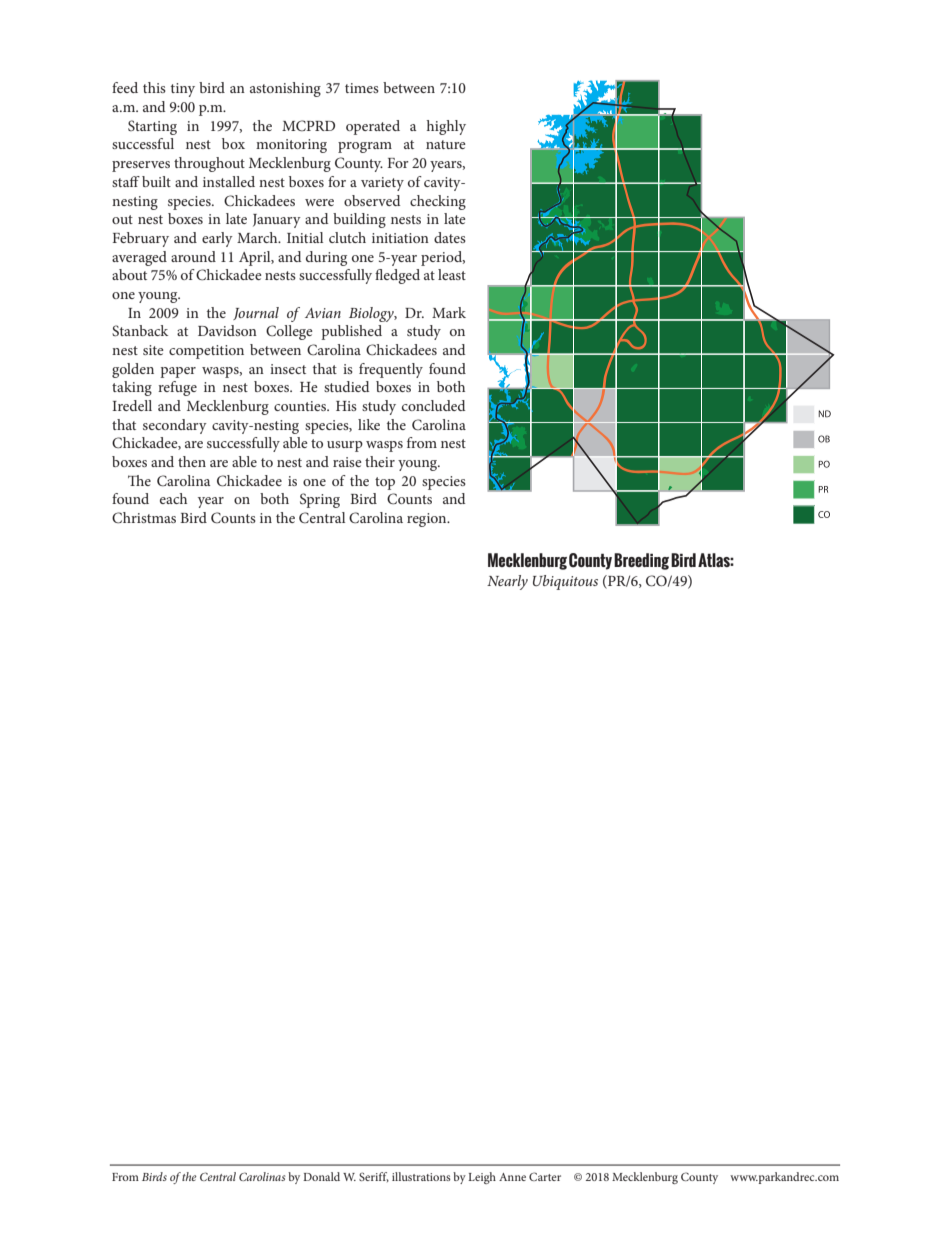 Image resolution: width=952 pixels, height=1233 pixels. I want to click on Donald, so click(321, 1176).
